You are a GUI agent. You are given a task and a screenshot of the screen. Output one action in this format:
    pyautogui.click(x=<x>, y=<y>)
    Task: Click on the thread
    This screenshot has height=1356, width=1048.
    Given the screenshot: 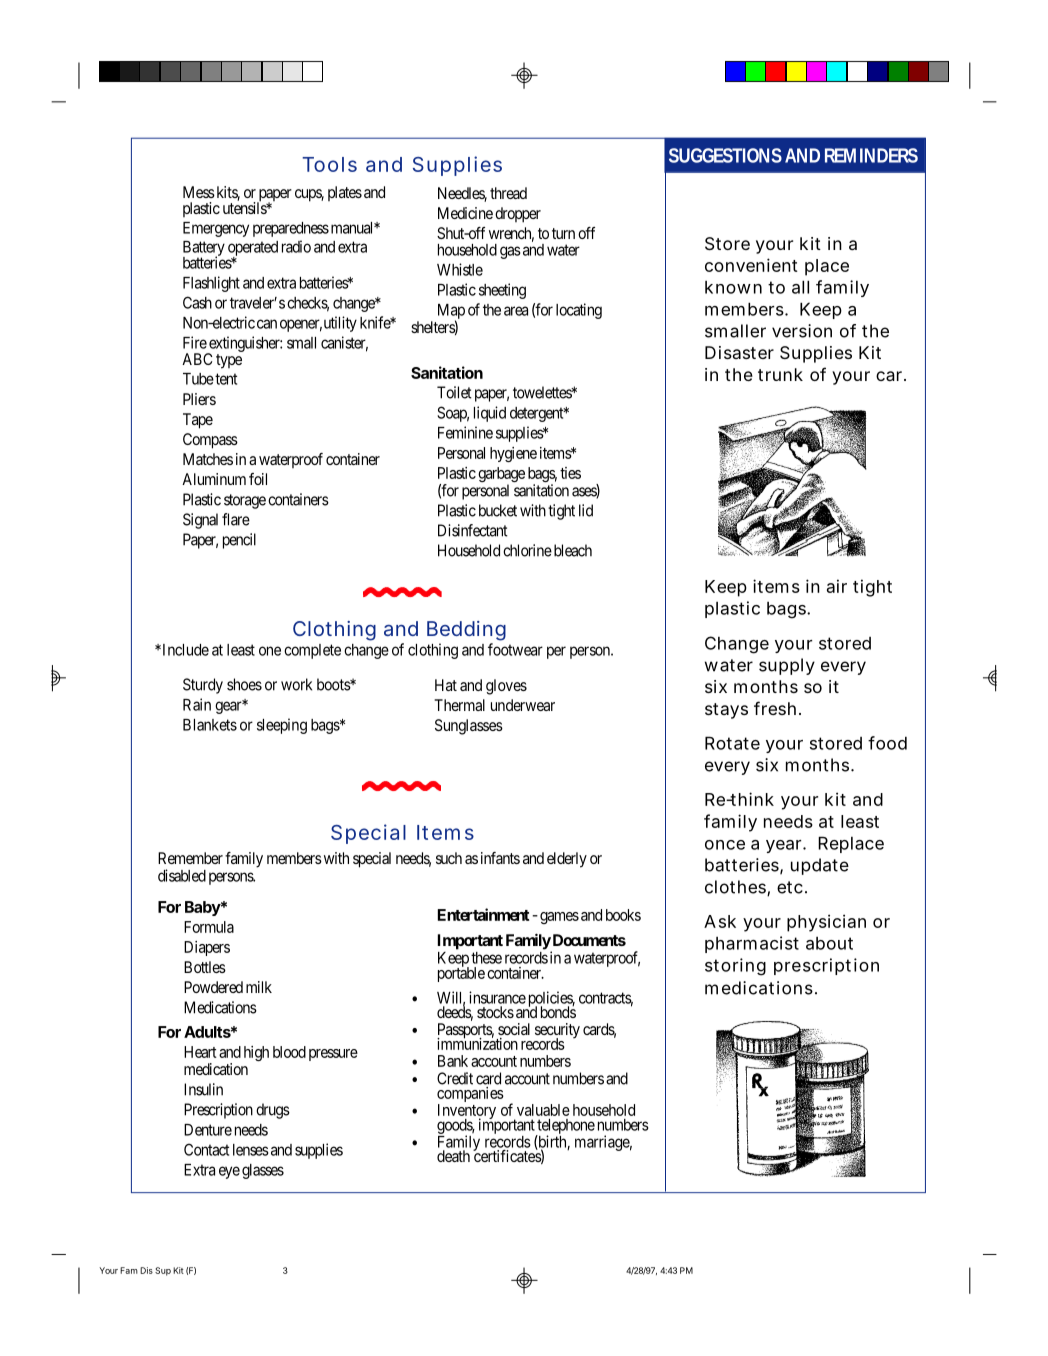 What is the action you would take?
    pyautogui.click(x=508, y=193)
